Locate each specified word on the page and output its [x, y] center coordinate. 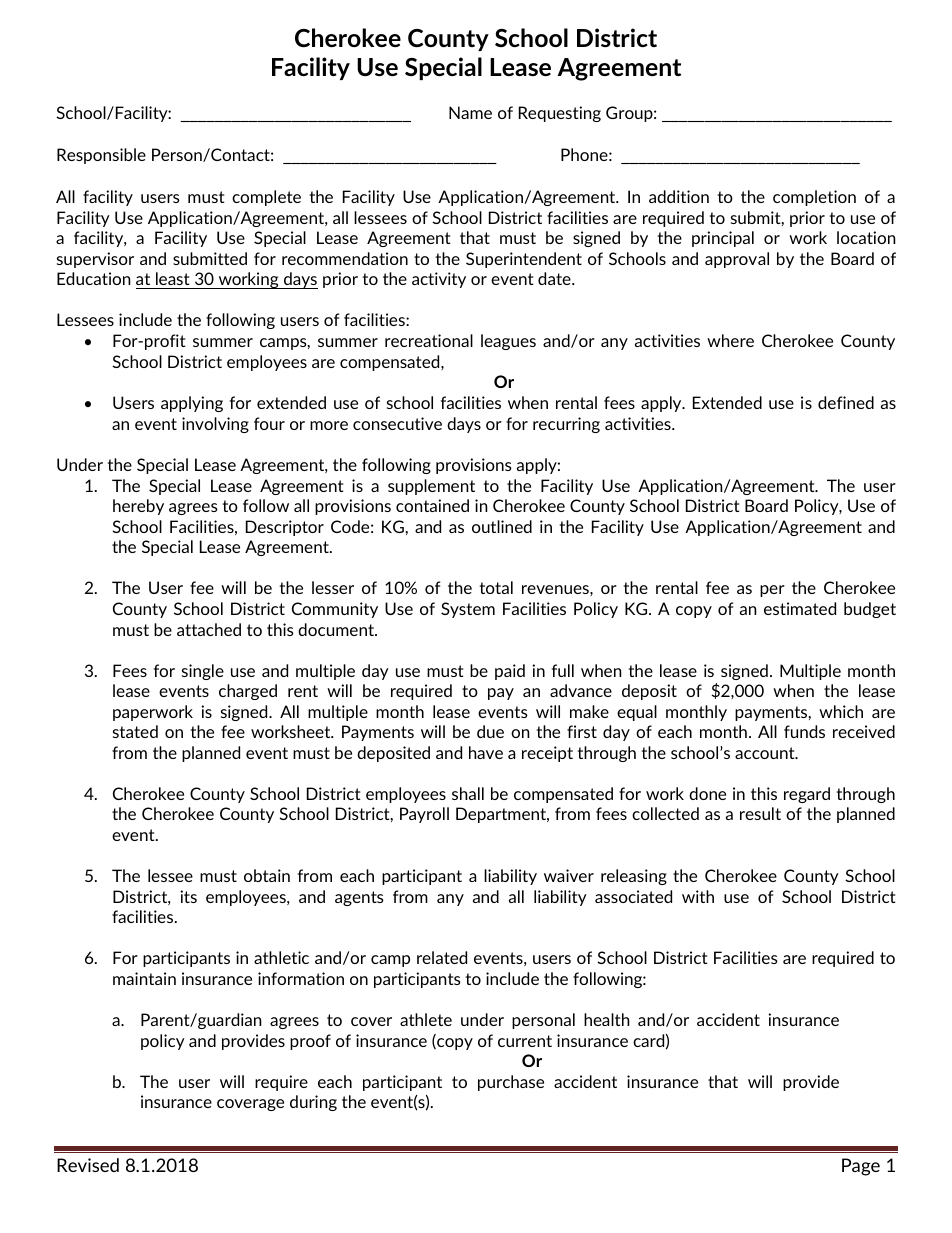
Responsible [101, 156]
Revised [88, 1165]
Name [470, 112]
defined [846, 402]
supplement [431, 487]
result [760, 813]
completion [814, 198]
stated [135, 731]
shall [468, 793]
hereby [138, 507]
